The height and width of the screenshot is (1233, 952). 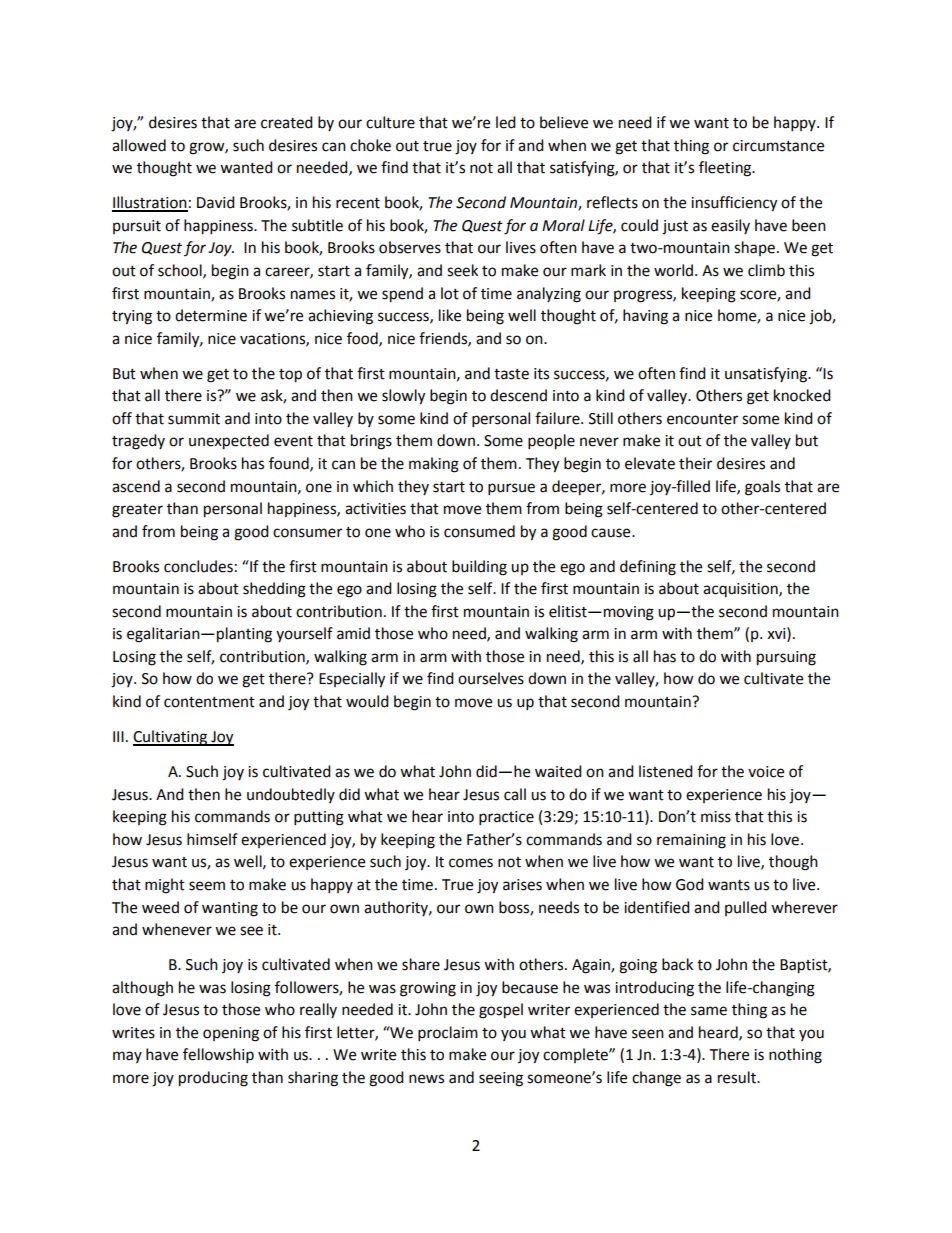 What do you see at coordinates (390, 122) in the screenshot?
I see `culture` at bounding box center [390, 122].
